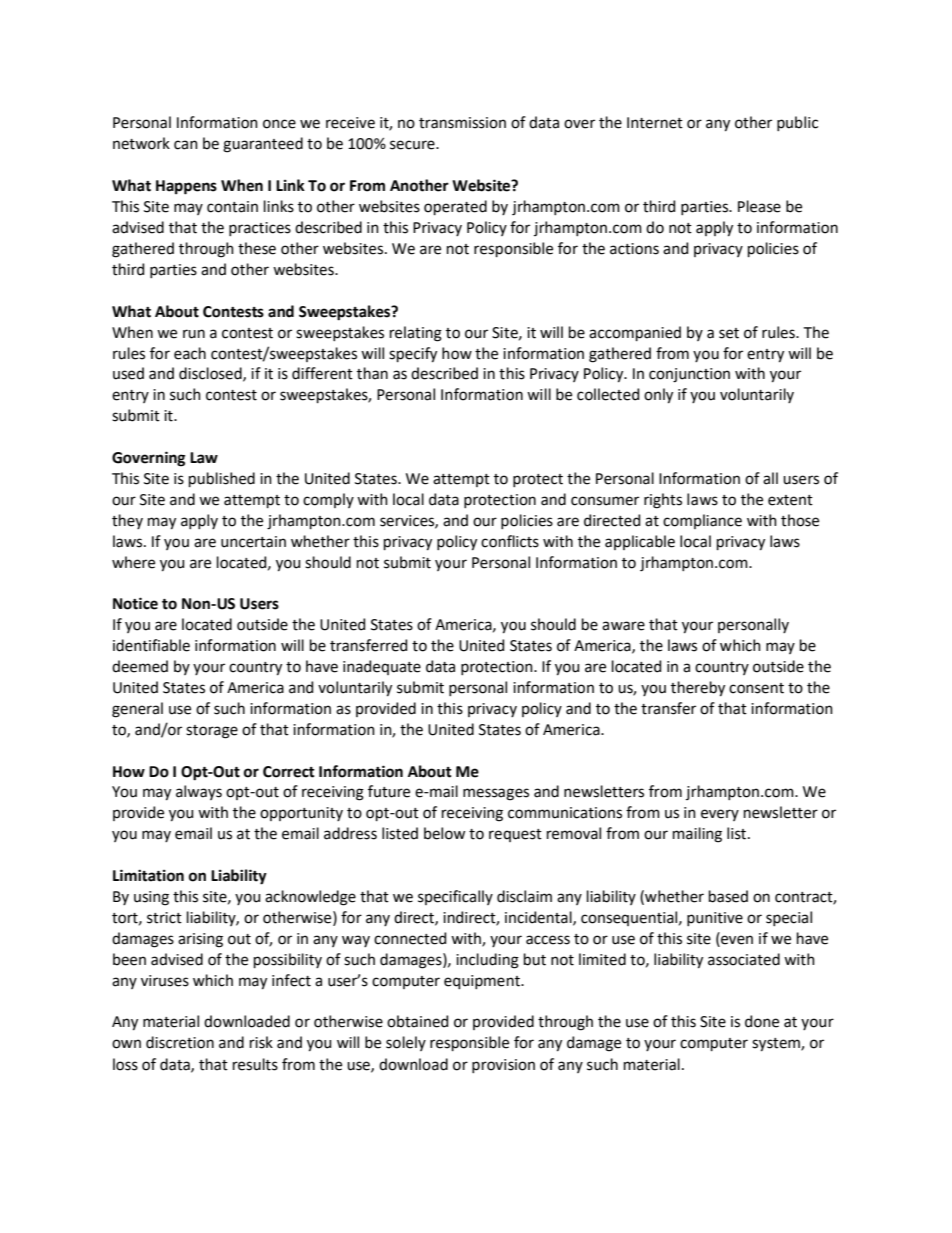 The width and height of the page is (952, 1233). What do you see at coordinates (212, 732) in the page?
I see `storage` at bounding box center [212, 732].
